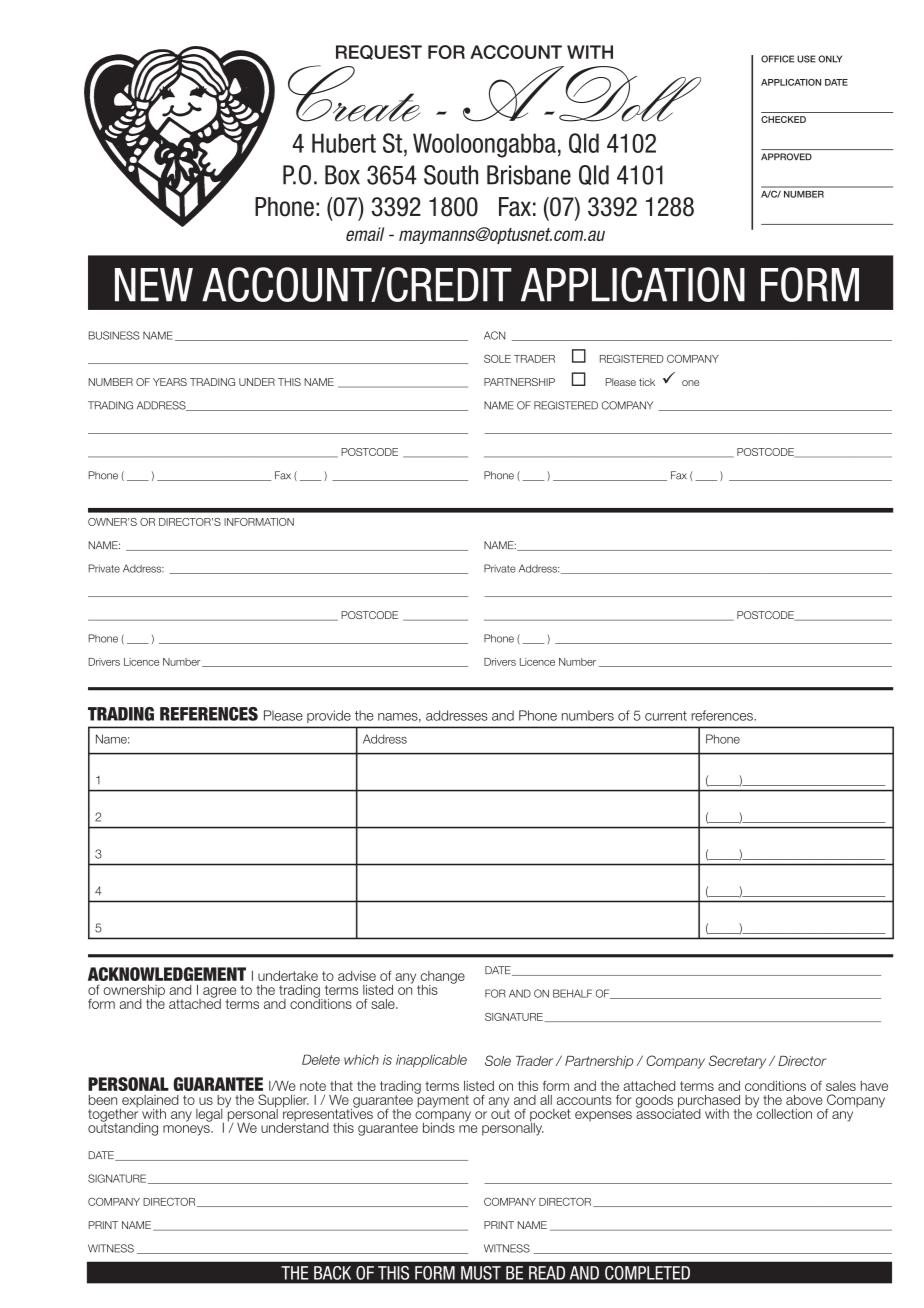 This screenshot has width=924, height=1308. I want to click on South, so click(451, 175).
